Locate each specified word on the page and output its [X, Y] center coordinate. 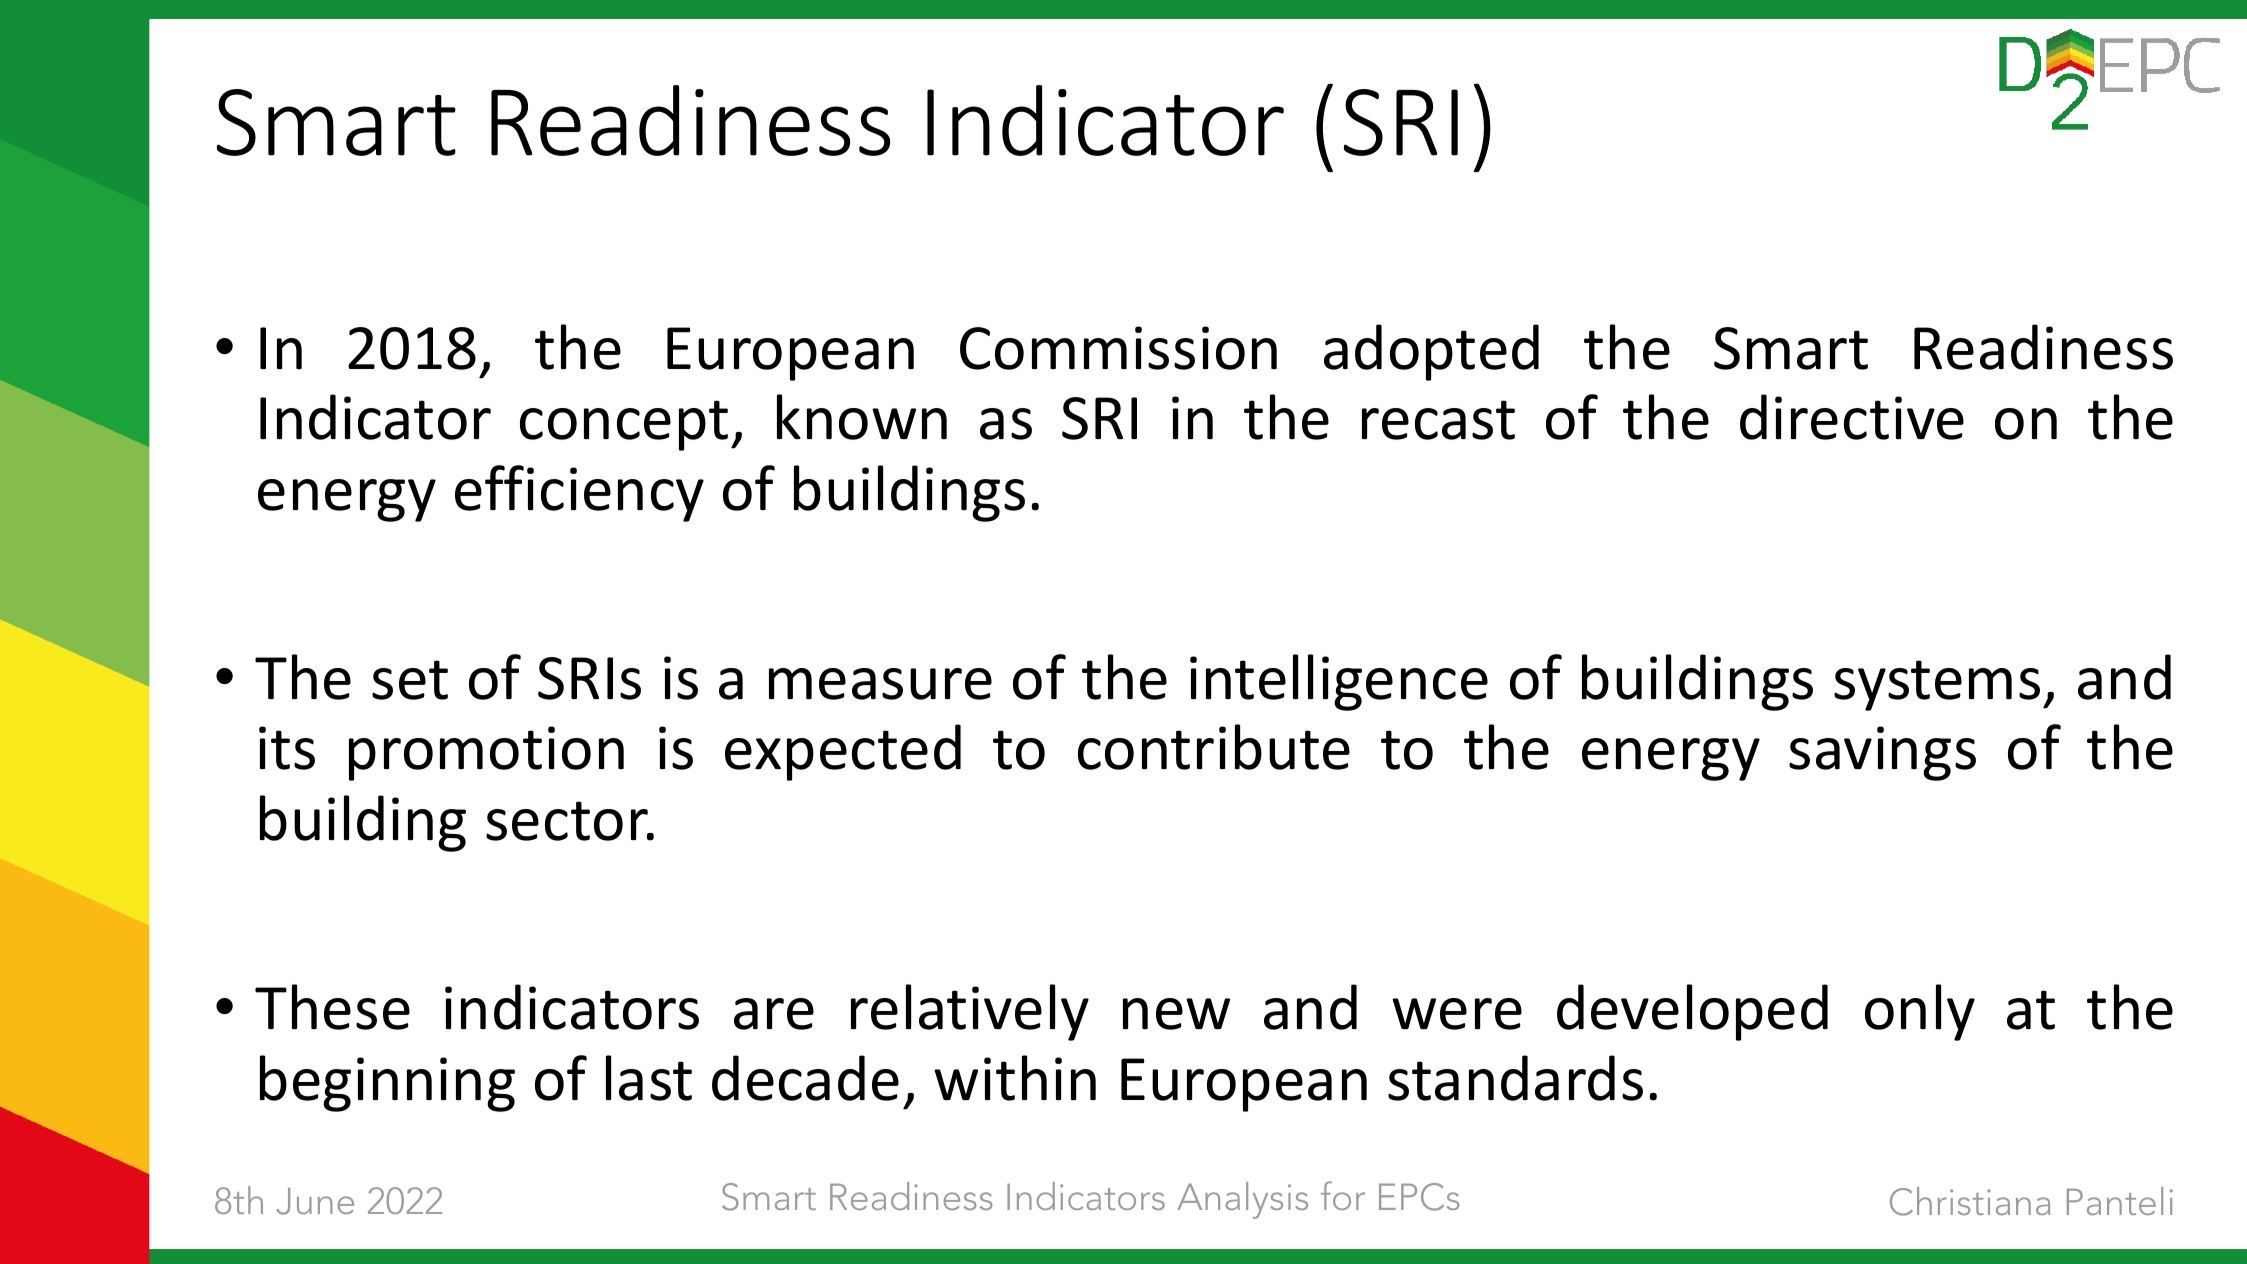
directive [1852, 417]
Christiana [1970, 1201]
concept [624, 425]
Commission [1118, 348]
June [315, 1201]
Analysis [1242, 1200]
